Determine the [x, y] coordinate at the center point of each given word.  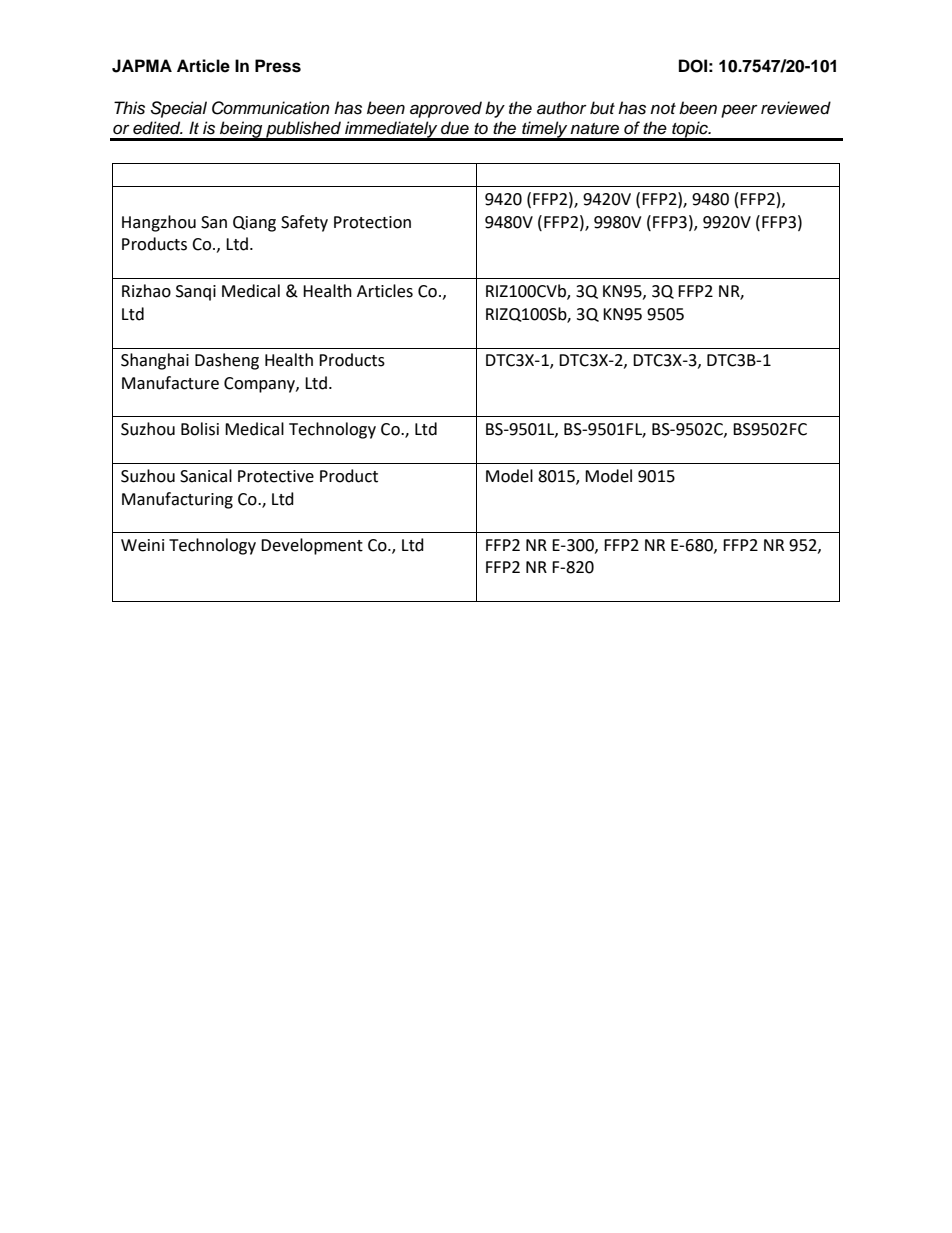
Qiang [254, 224]
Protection [372, 222]
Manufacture [170, 383]
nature [594, 129]
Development [312, 546]
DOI [693, 66]
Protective [276, 476]
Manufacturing [177, 500]
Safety [304, 223]
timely [545, 130]
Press [278, 66]
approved [446, 109]
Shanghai [155, 361]
